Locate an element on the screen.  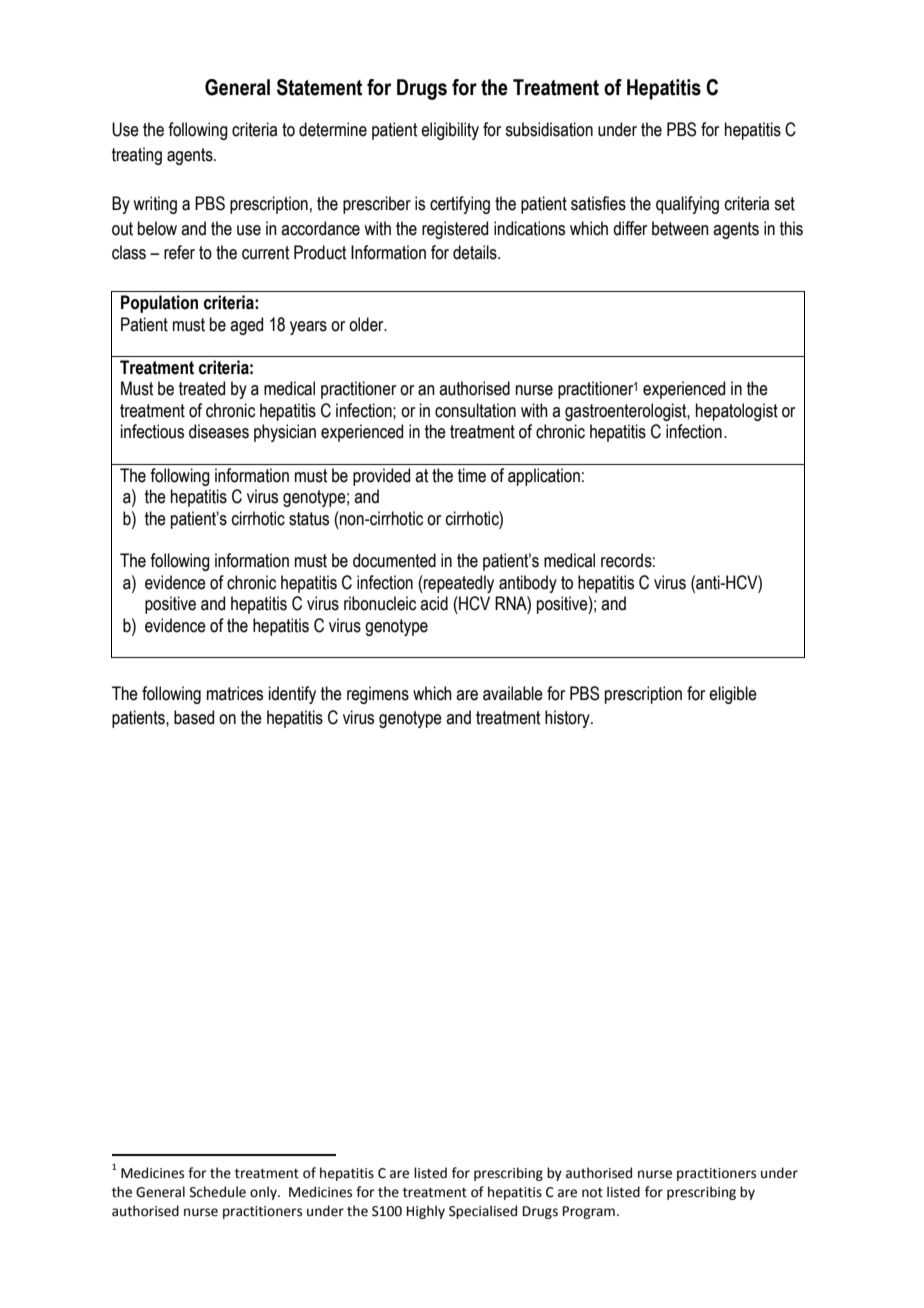
qualifying is located at coordinates (687, 205).
